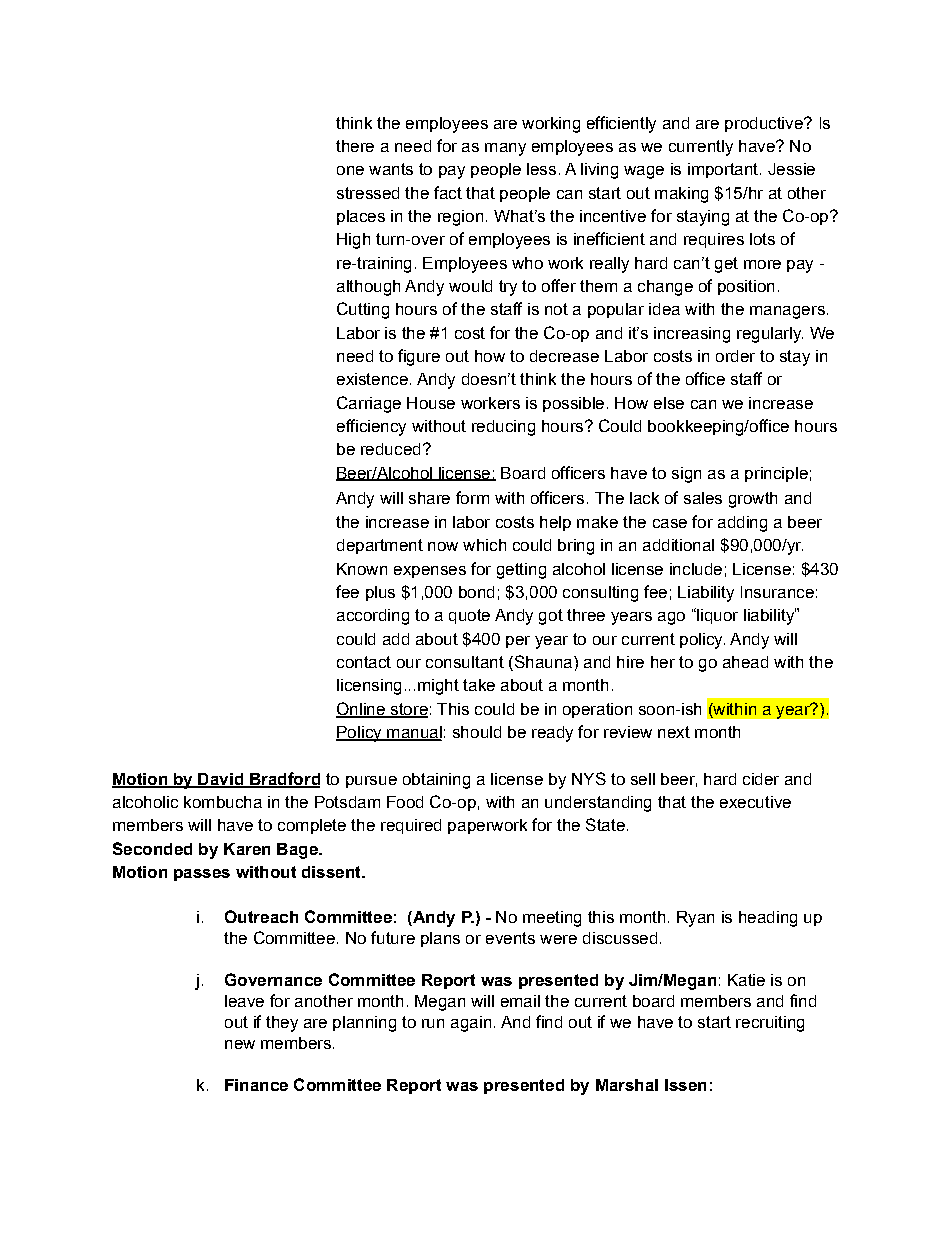 The width and height of the page is (952, 1233). What do you see at coordinates (745, 662) in the page?
I see `ahead` at bounding box center [745, 662].
